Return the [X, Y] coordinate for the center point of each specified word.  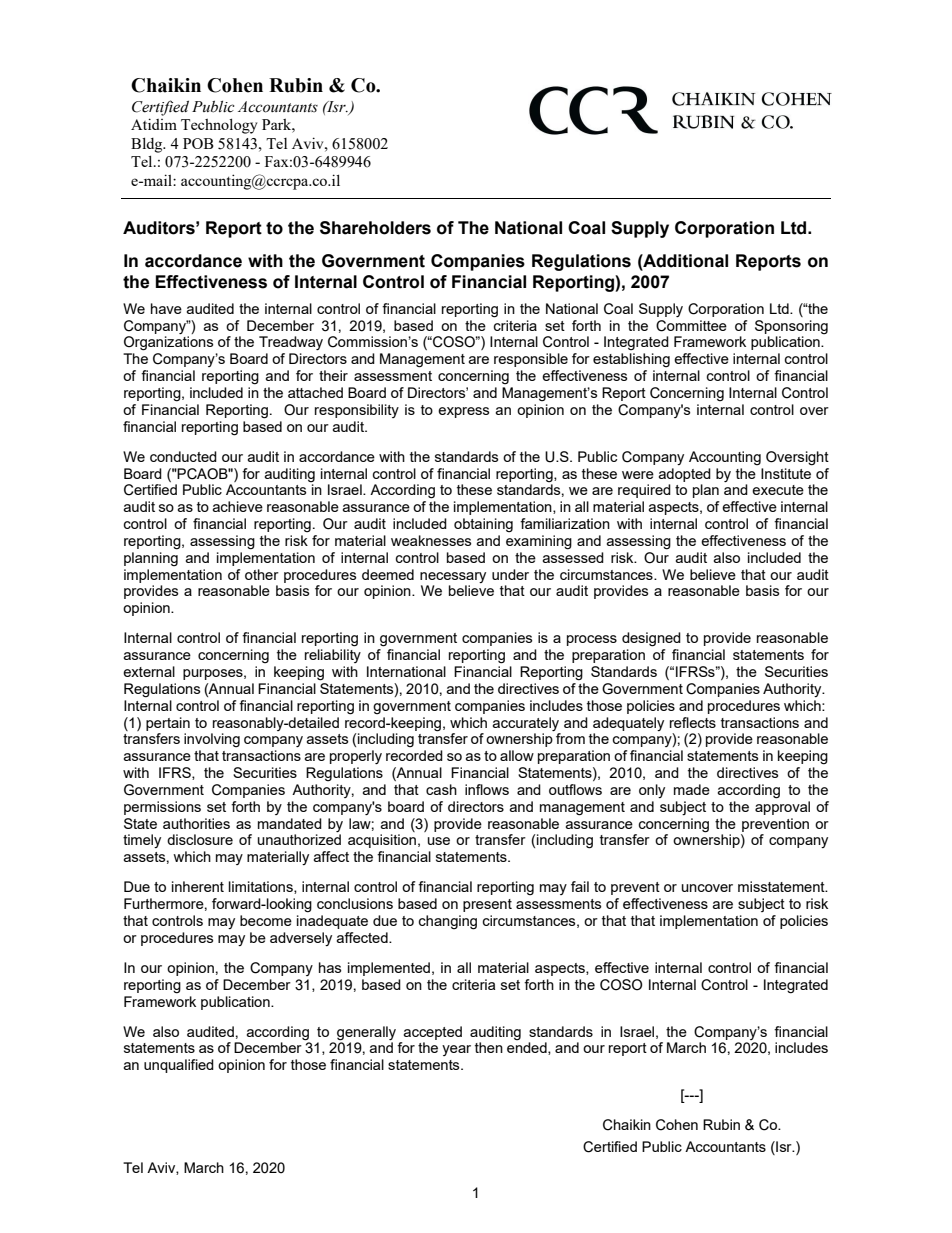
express [463, 412]
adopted [685, 475]
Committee [691, 326]
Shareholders [375, 228]
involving [212, 740]
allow [517, 755]
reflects [693, 722]
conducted [183, 456]
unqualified [179, 1066]
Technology [219, 126]
